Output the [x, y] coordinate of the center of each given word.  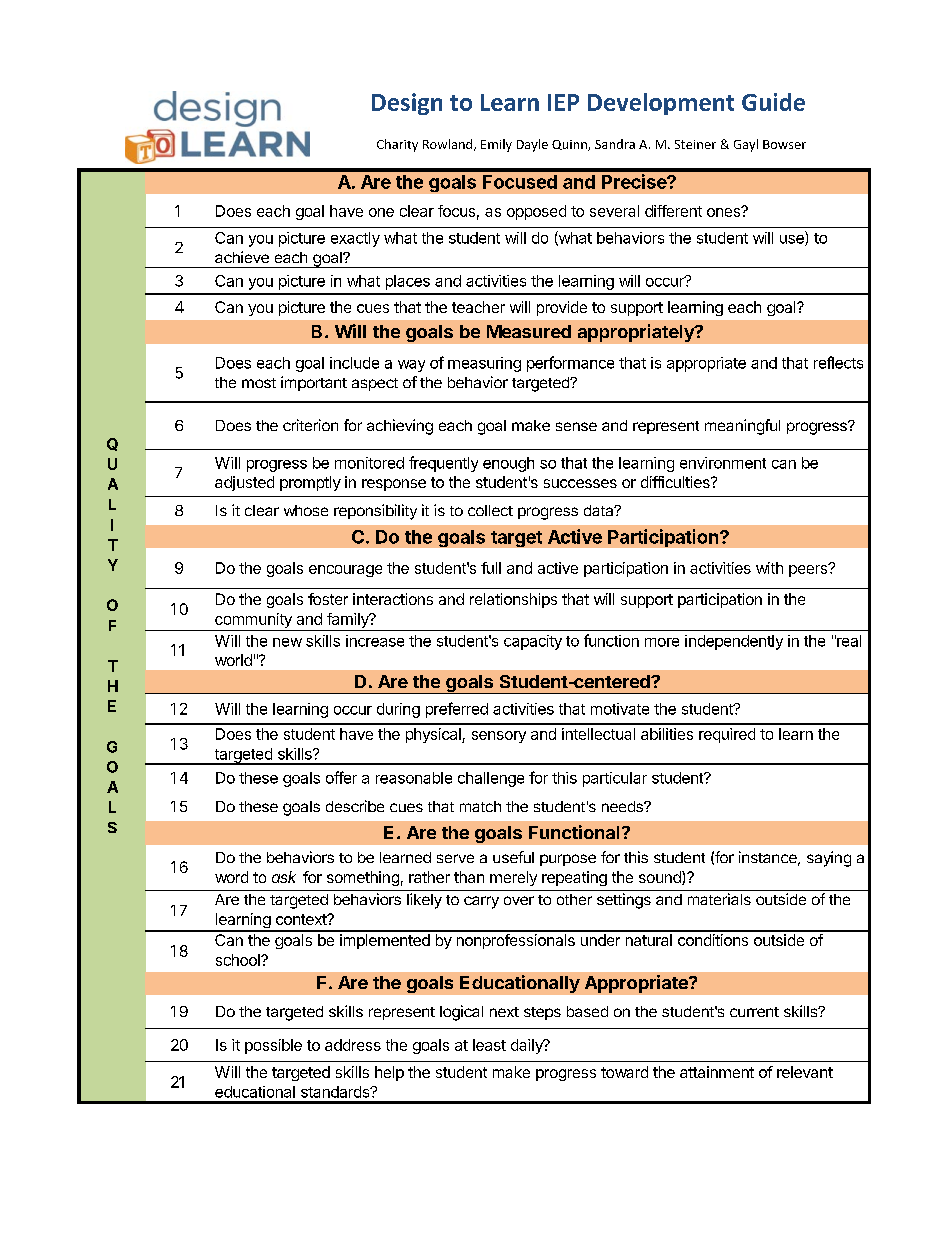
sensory [499, 737]
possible [273, 1046]
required [727, 735]
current [754, 1012]
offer [341, 777]
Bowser [784, 144]
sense [576, 426]
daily [528, 1046]
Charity [397, 145]
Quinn [570, 145]
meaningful [742, 427]
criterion [310, 425]
